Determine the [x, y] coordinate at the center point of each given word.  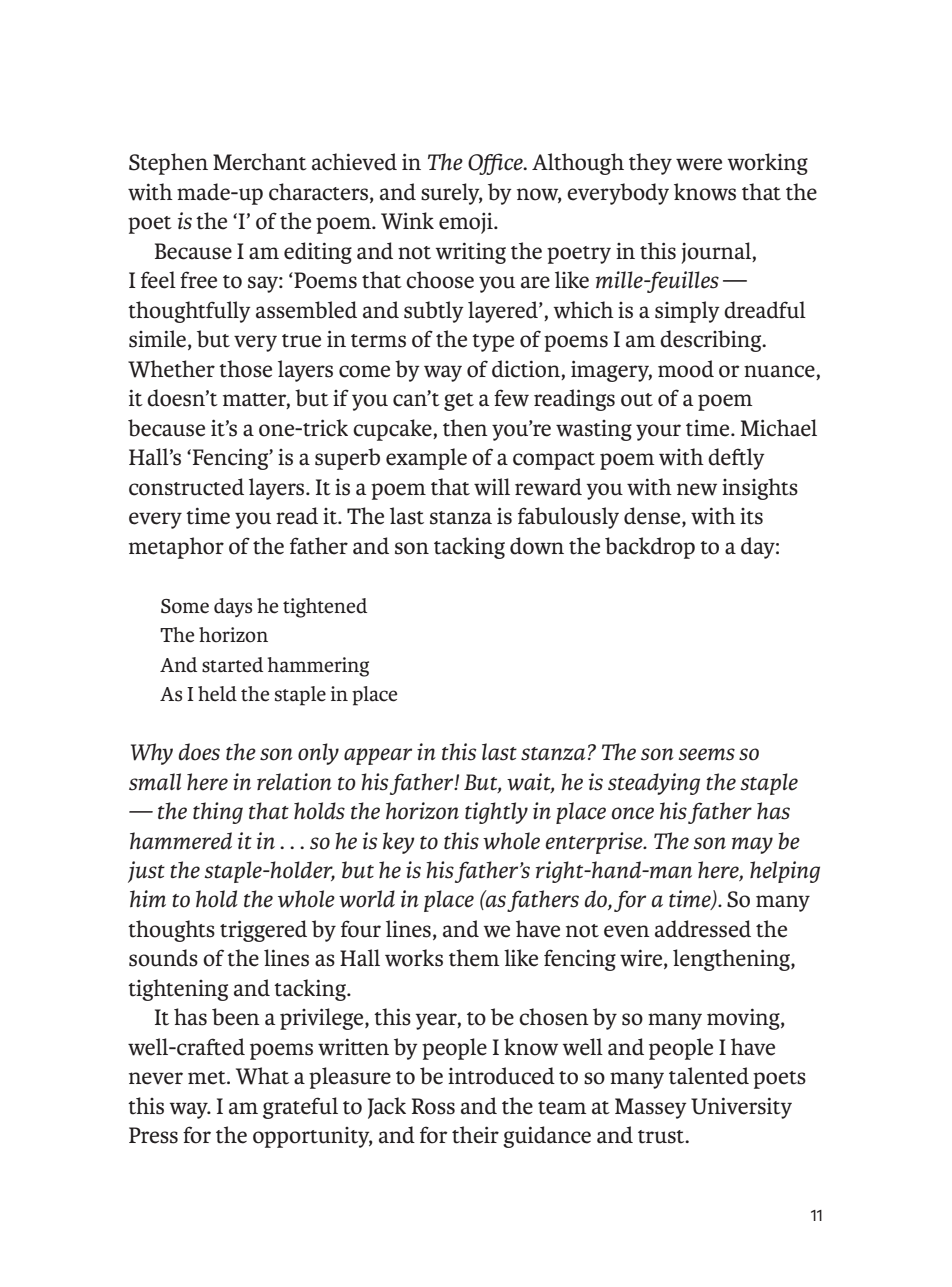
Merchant [260, 162]
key [399, 843]
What [262, 1076]
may [752, 845]
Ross [433, 1106]
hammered [181, 841]
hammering [318, 667]
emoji [467, 223]
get [459, 402]
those [245, 369]
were [699, 164]
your [658, 432]
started [232, 665]
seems [706, 754]
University [741, 1108]
